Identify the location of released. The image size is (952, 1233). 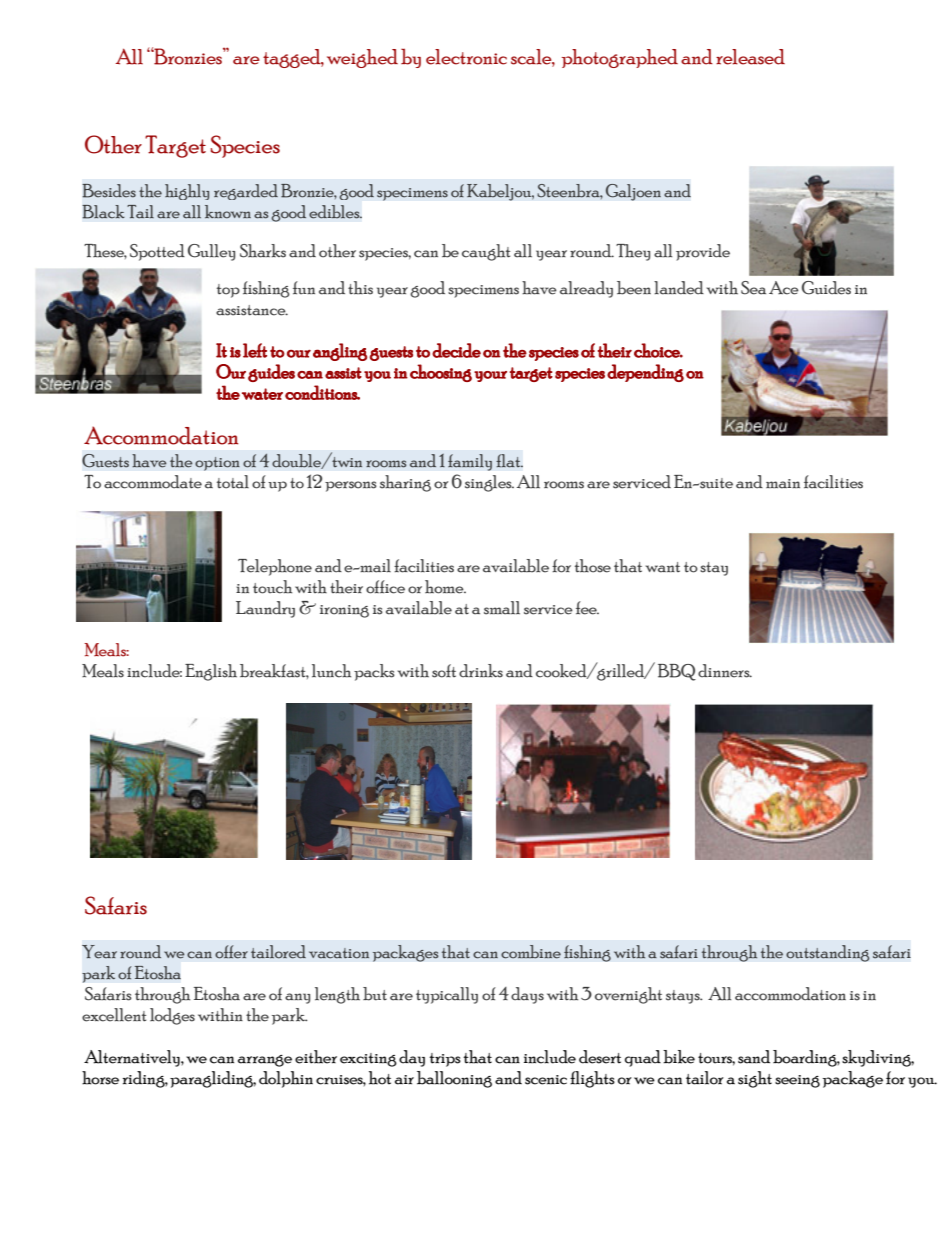
(750, 57).
